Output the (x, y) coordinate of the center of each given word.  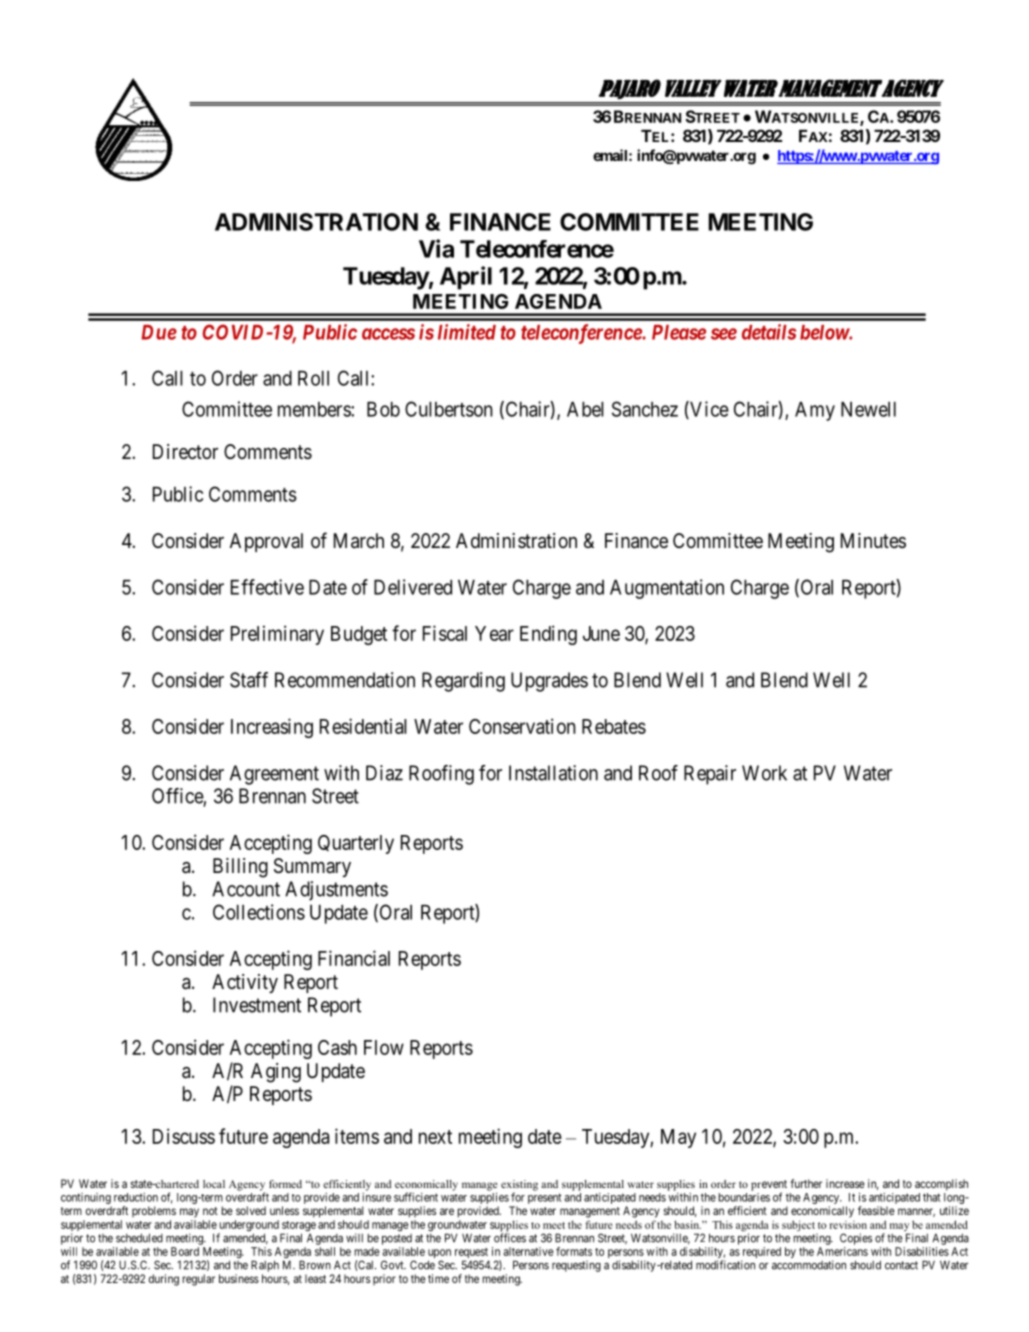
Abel (585, 409)
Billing (240, 868)
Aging (276, 1073)
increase (845, 1183)
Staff (249, 680)
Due (159, 332)
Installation (553, 773)
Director (185, 451)
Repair (710, 775)
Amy (815, 411)
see (724, 334)
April (466, 278)
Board (185, 1251)
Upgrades (549, 682)
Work (764, 773)
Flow (384, 1047)
